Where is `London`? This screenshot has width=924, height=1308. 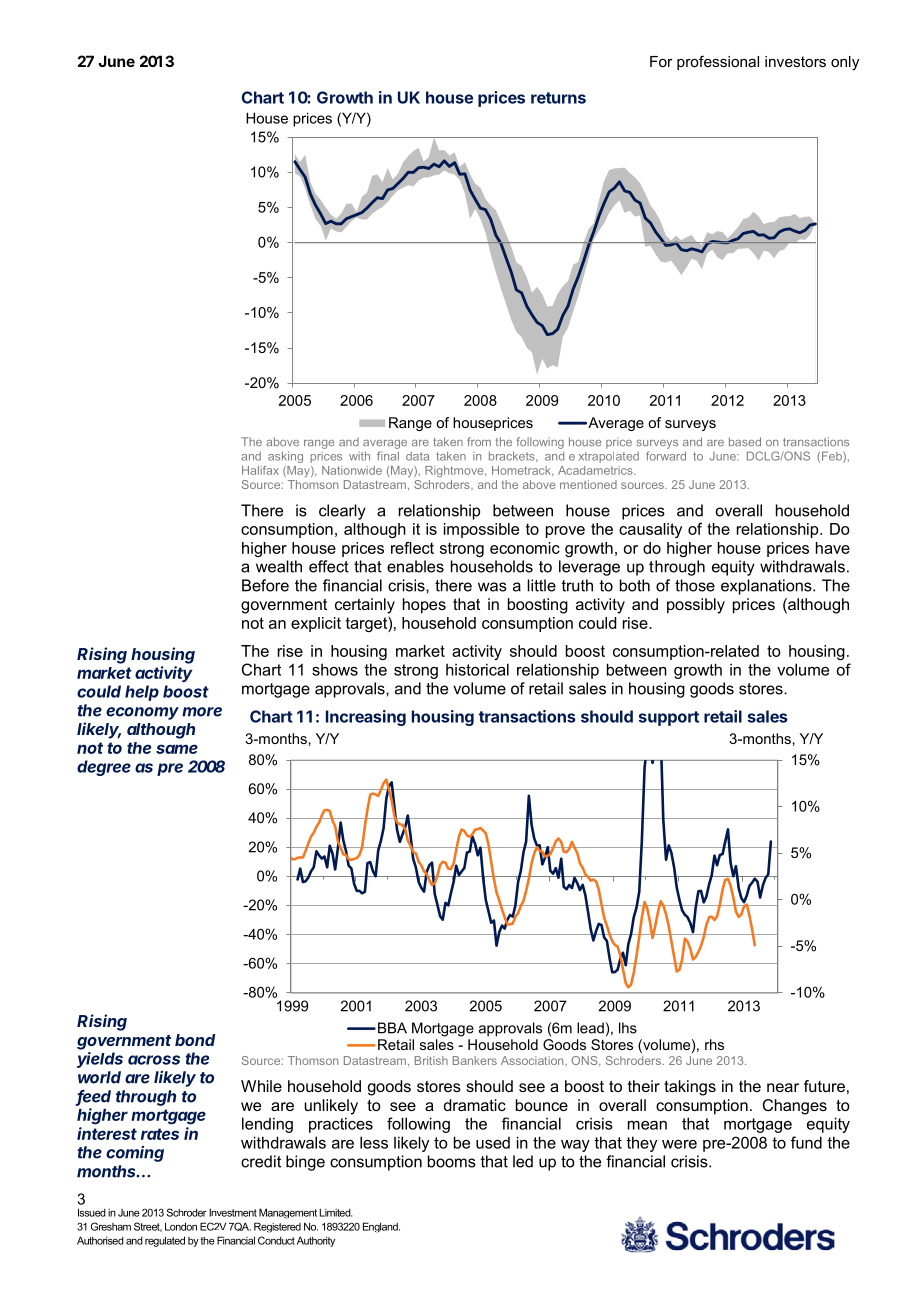
London is located at coordinates (181, 1226).
